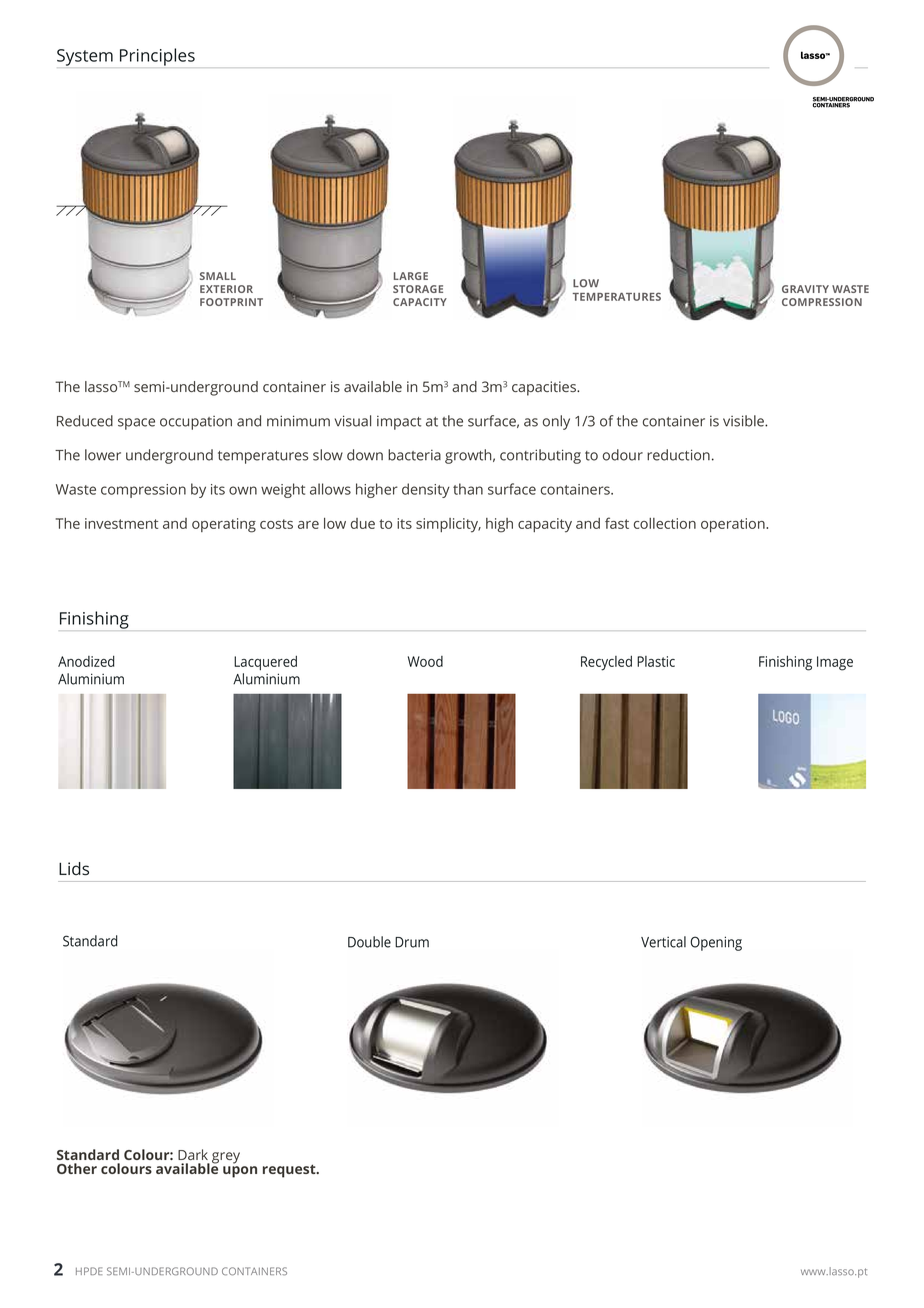  What do you see at coordinates (121, 523) in the screenshot?
I see `investment` at bounding box center [121, 523].
